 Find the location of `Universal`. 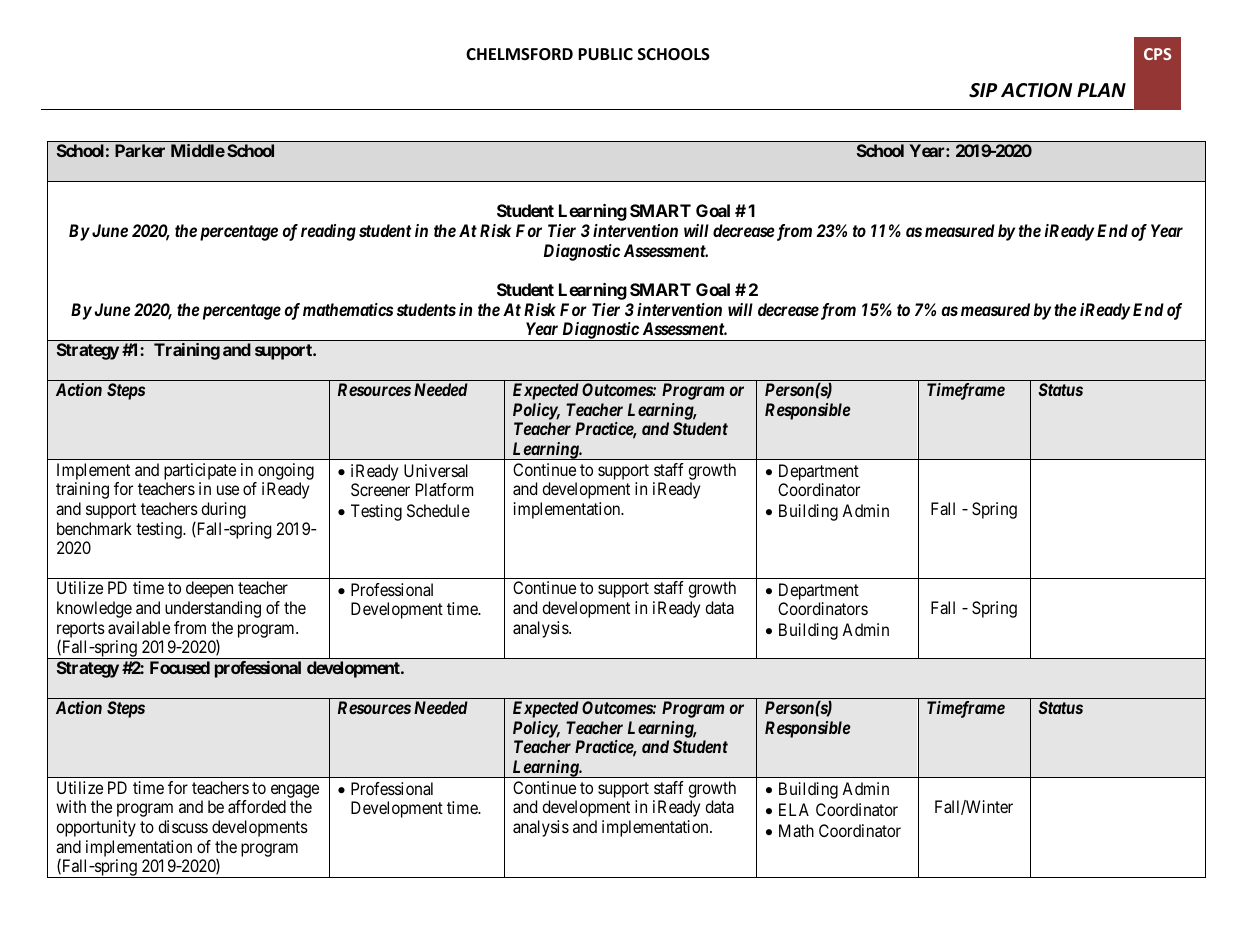

Universal is located at coordinates (436, 470).
